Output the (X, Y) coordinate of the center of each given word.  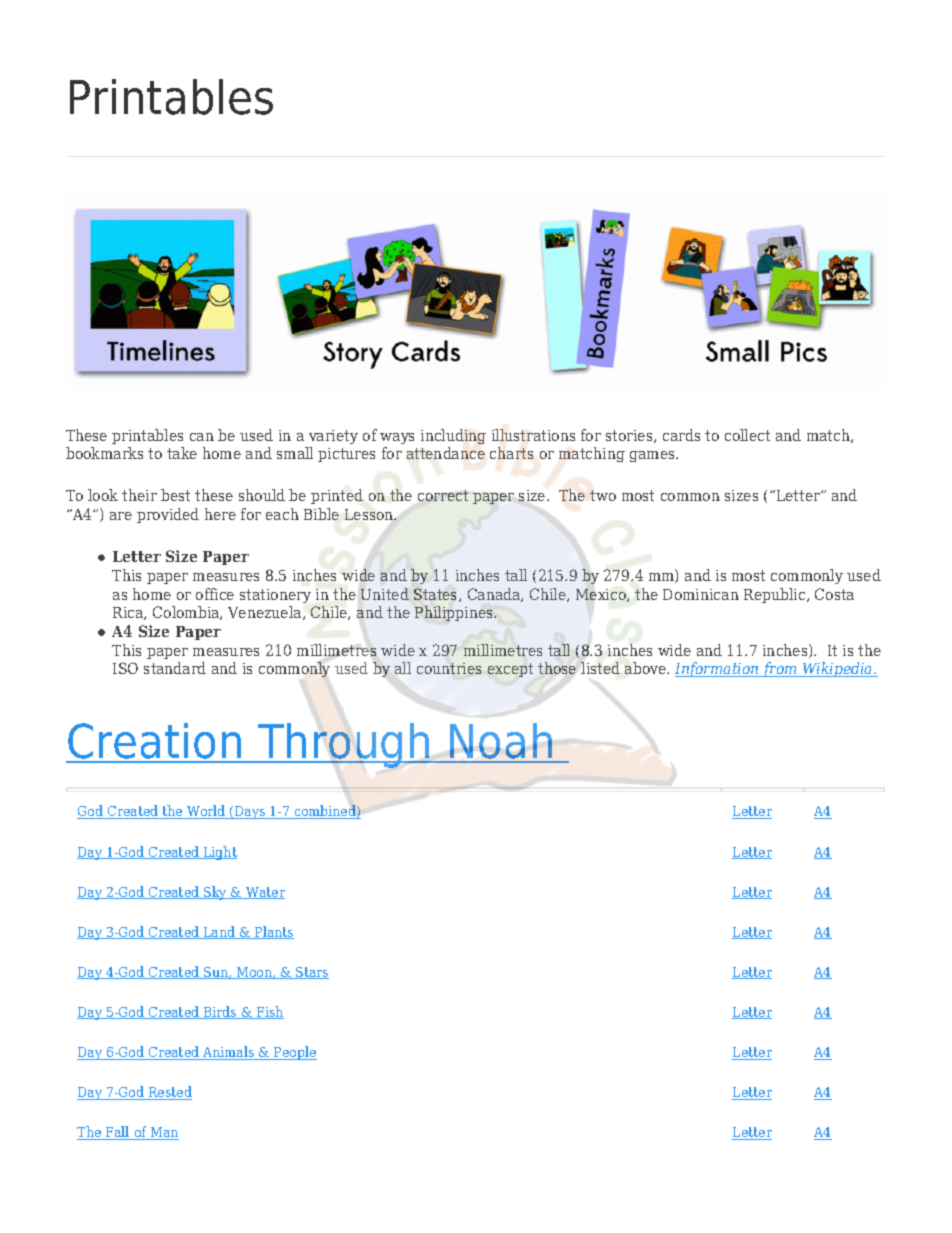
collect (747, 435)
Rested (169, 1093)
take (182, 453)
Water (264, 893)
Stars (311, 973)
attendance (446, 453)
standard (175, 668)
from (780, 669)
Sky (215, 893)
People (294, 1053)
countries (449, 668)
